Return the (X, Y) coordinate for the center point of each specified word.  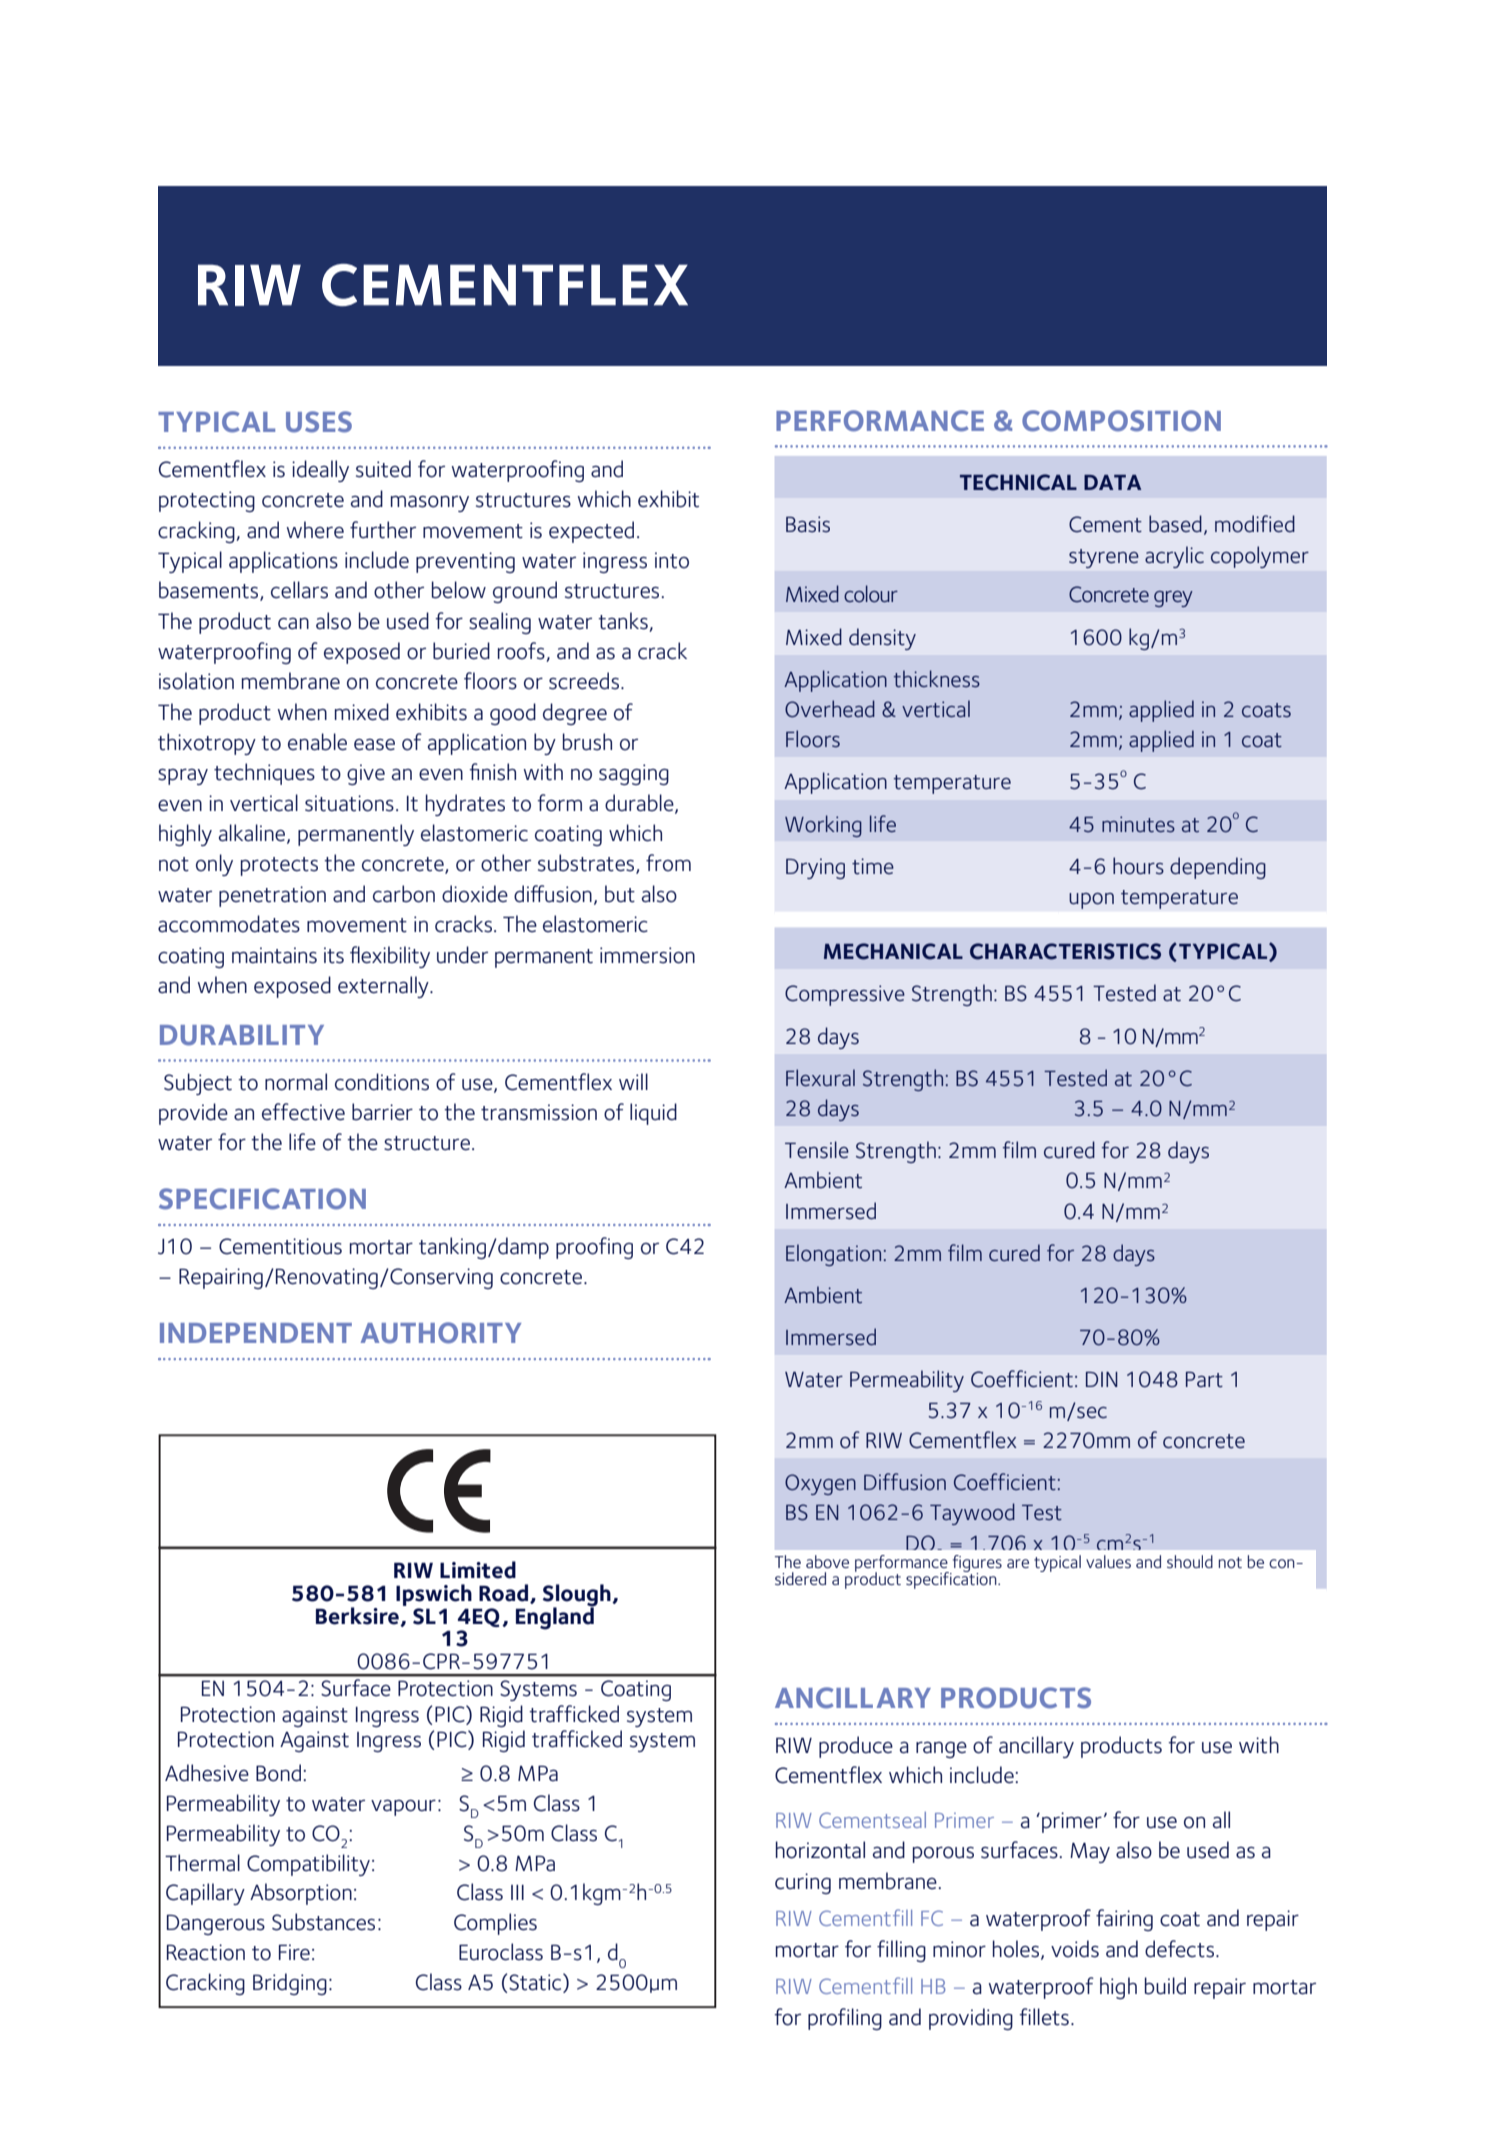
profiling (845, 2019)
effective (303, 1112)
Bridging (290, 1984)
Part (1204, 1380)
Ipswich (434, 1595)
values (1108, 1561)
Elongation (833, 1255)
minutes (1138, 824)
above (827, 1562)
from (668, 863)
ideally (320, 471)
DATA (1112, 482)
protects (279, 866)
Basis (808, 524)
